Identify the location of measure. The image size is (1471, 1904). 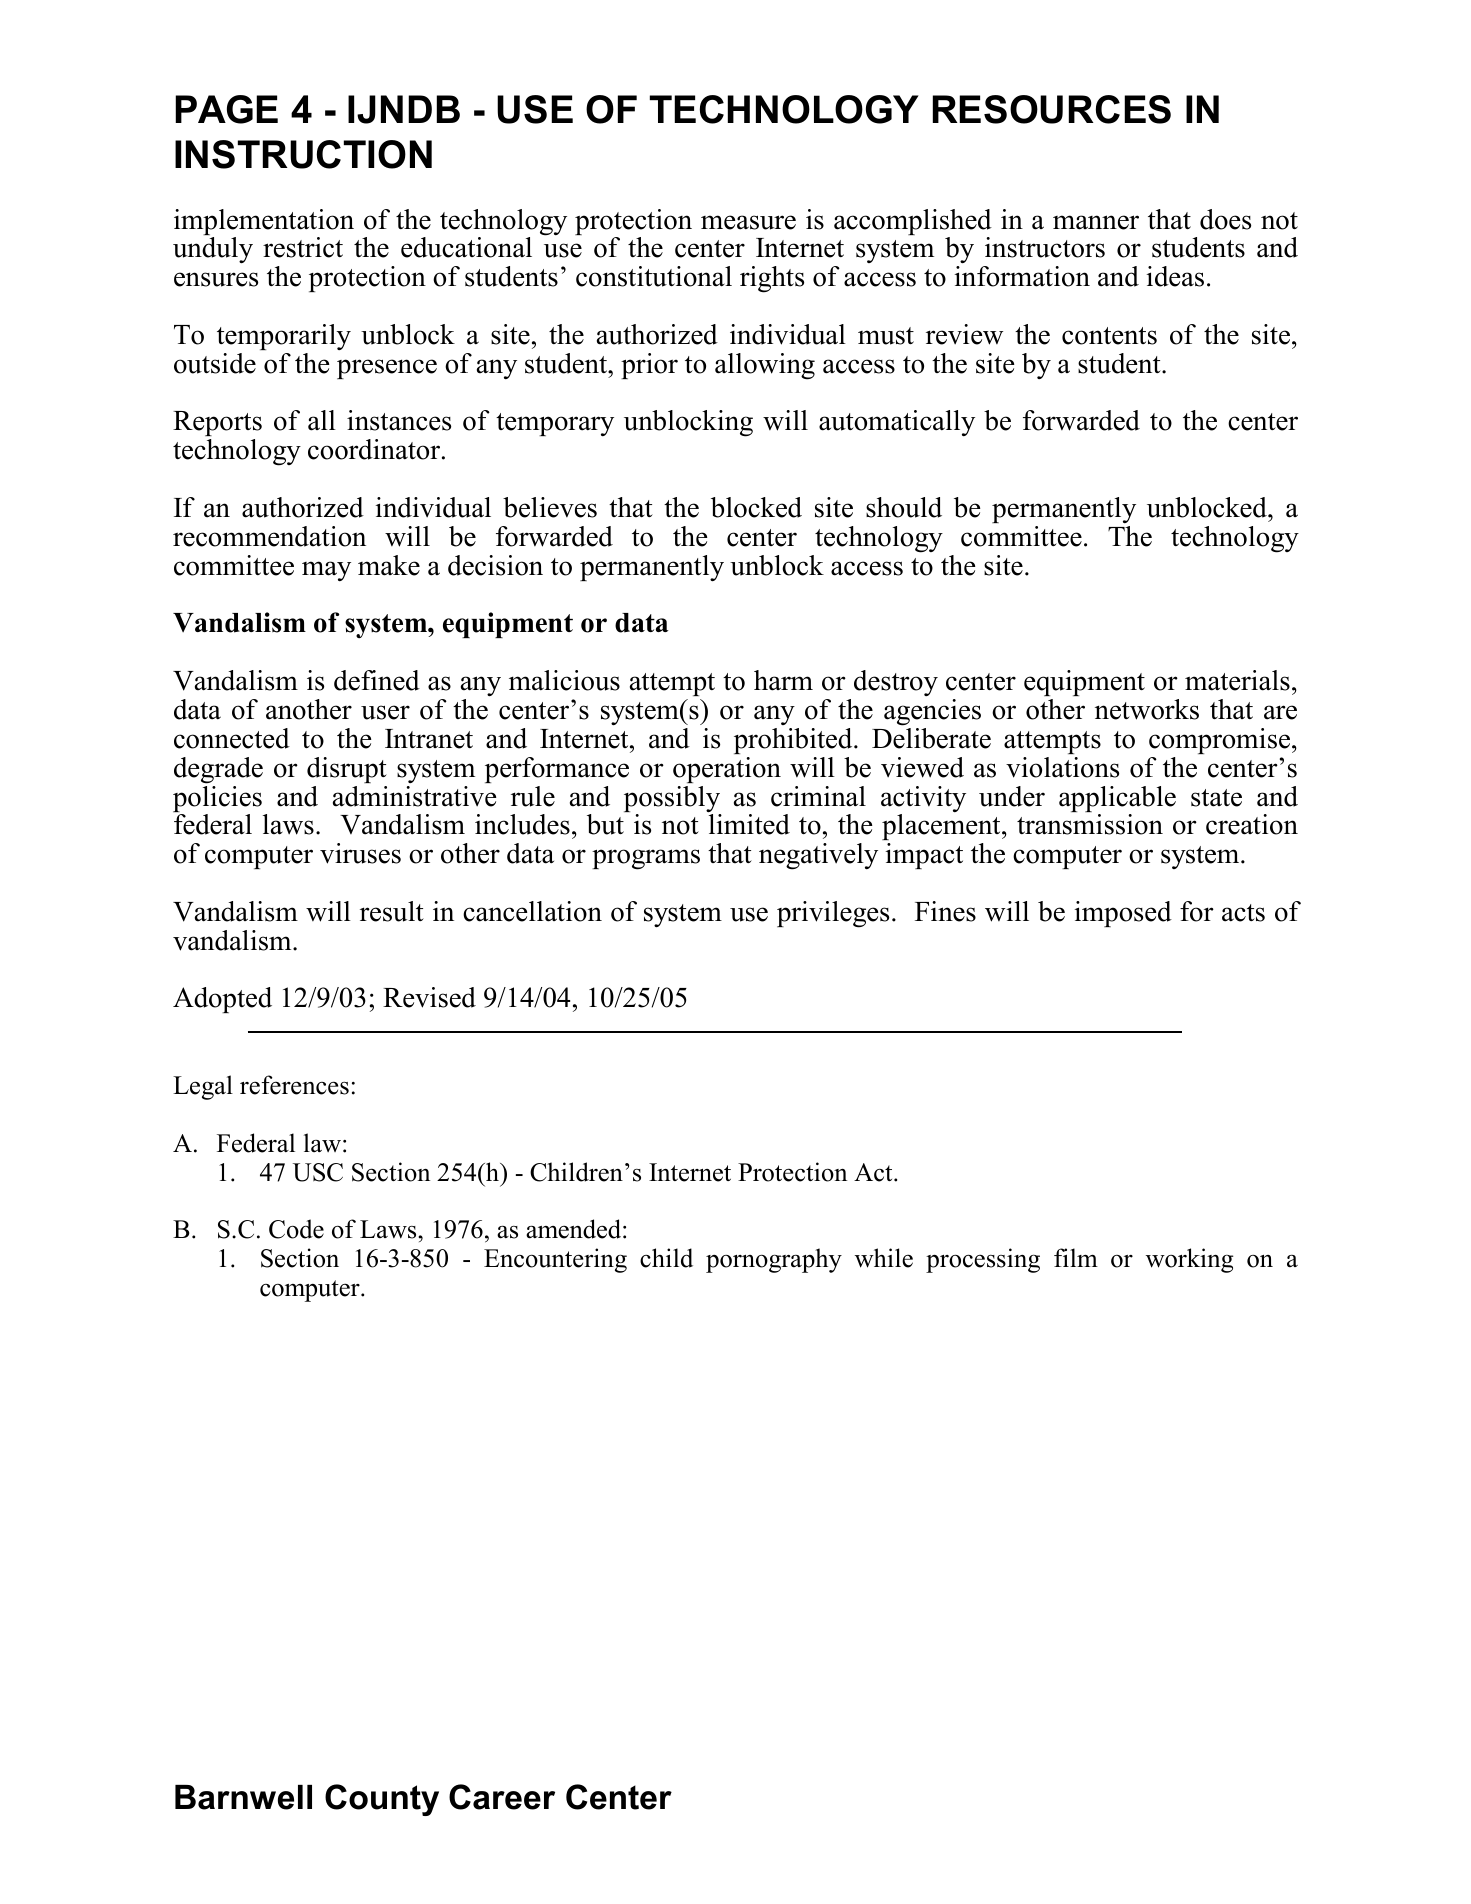
(748, 222).
